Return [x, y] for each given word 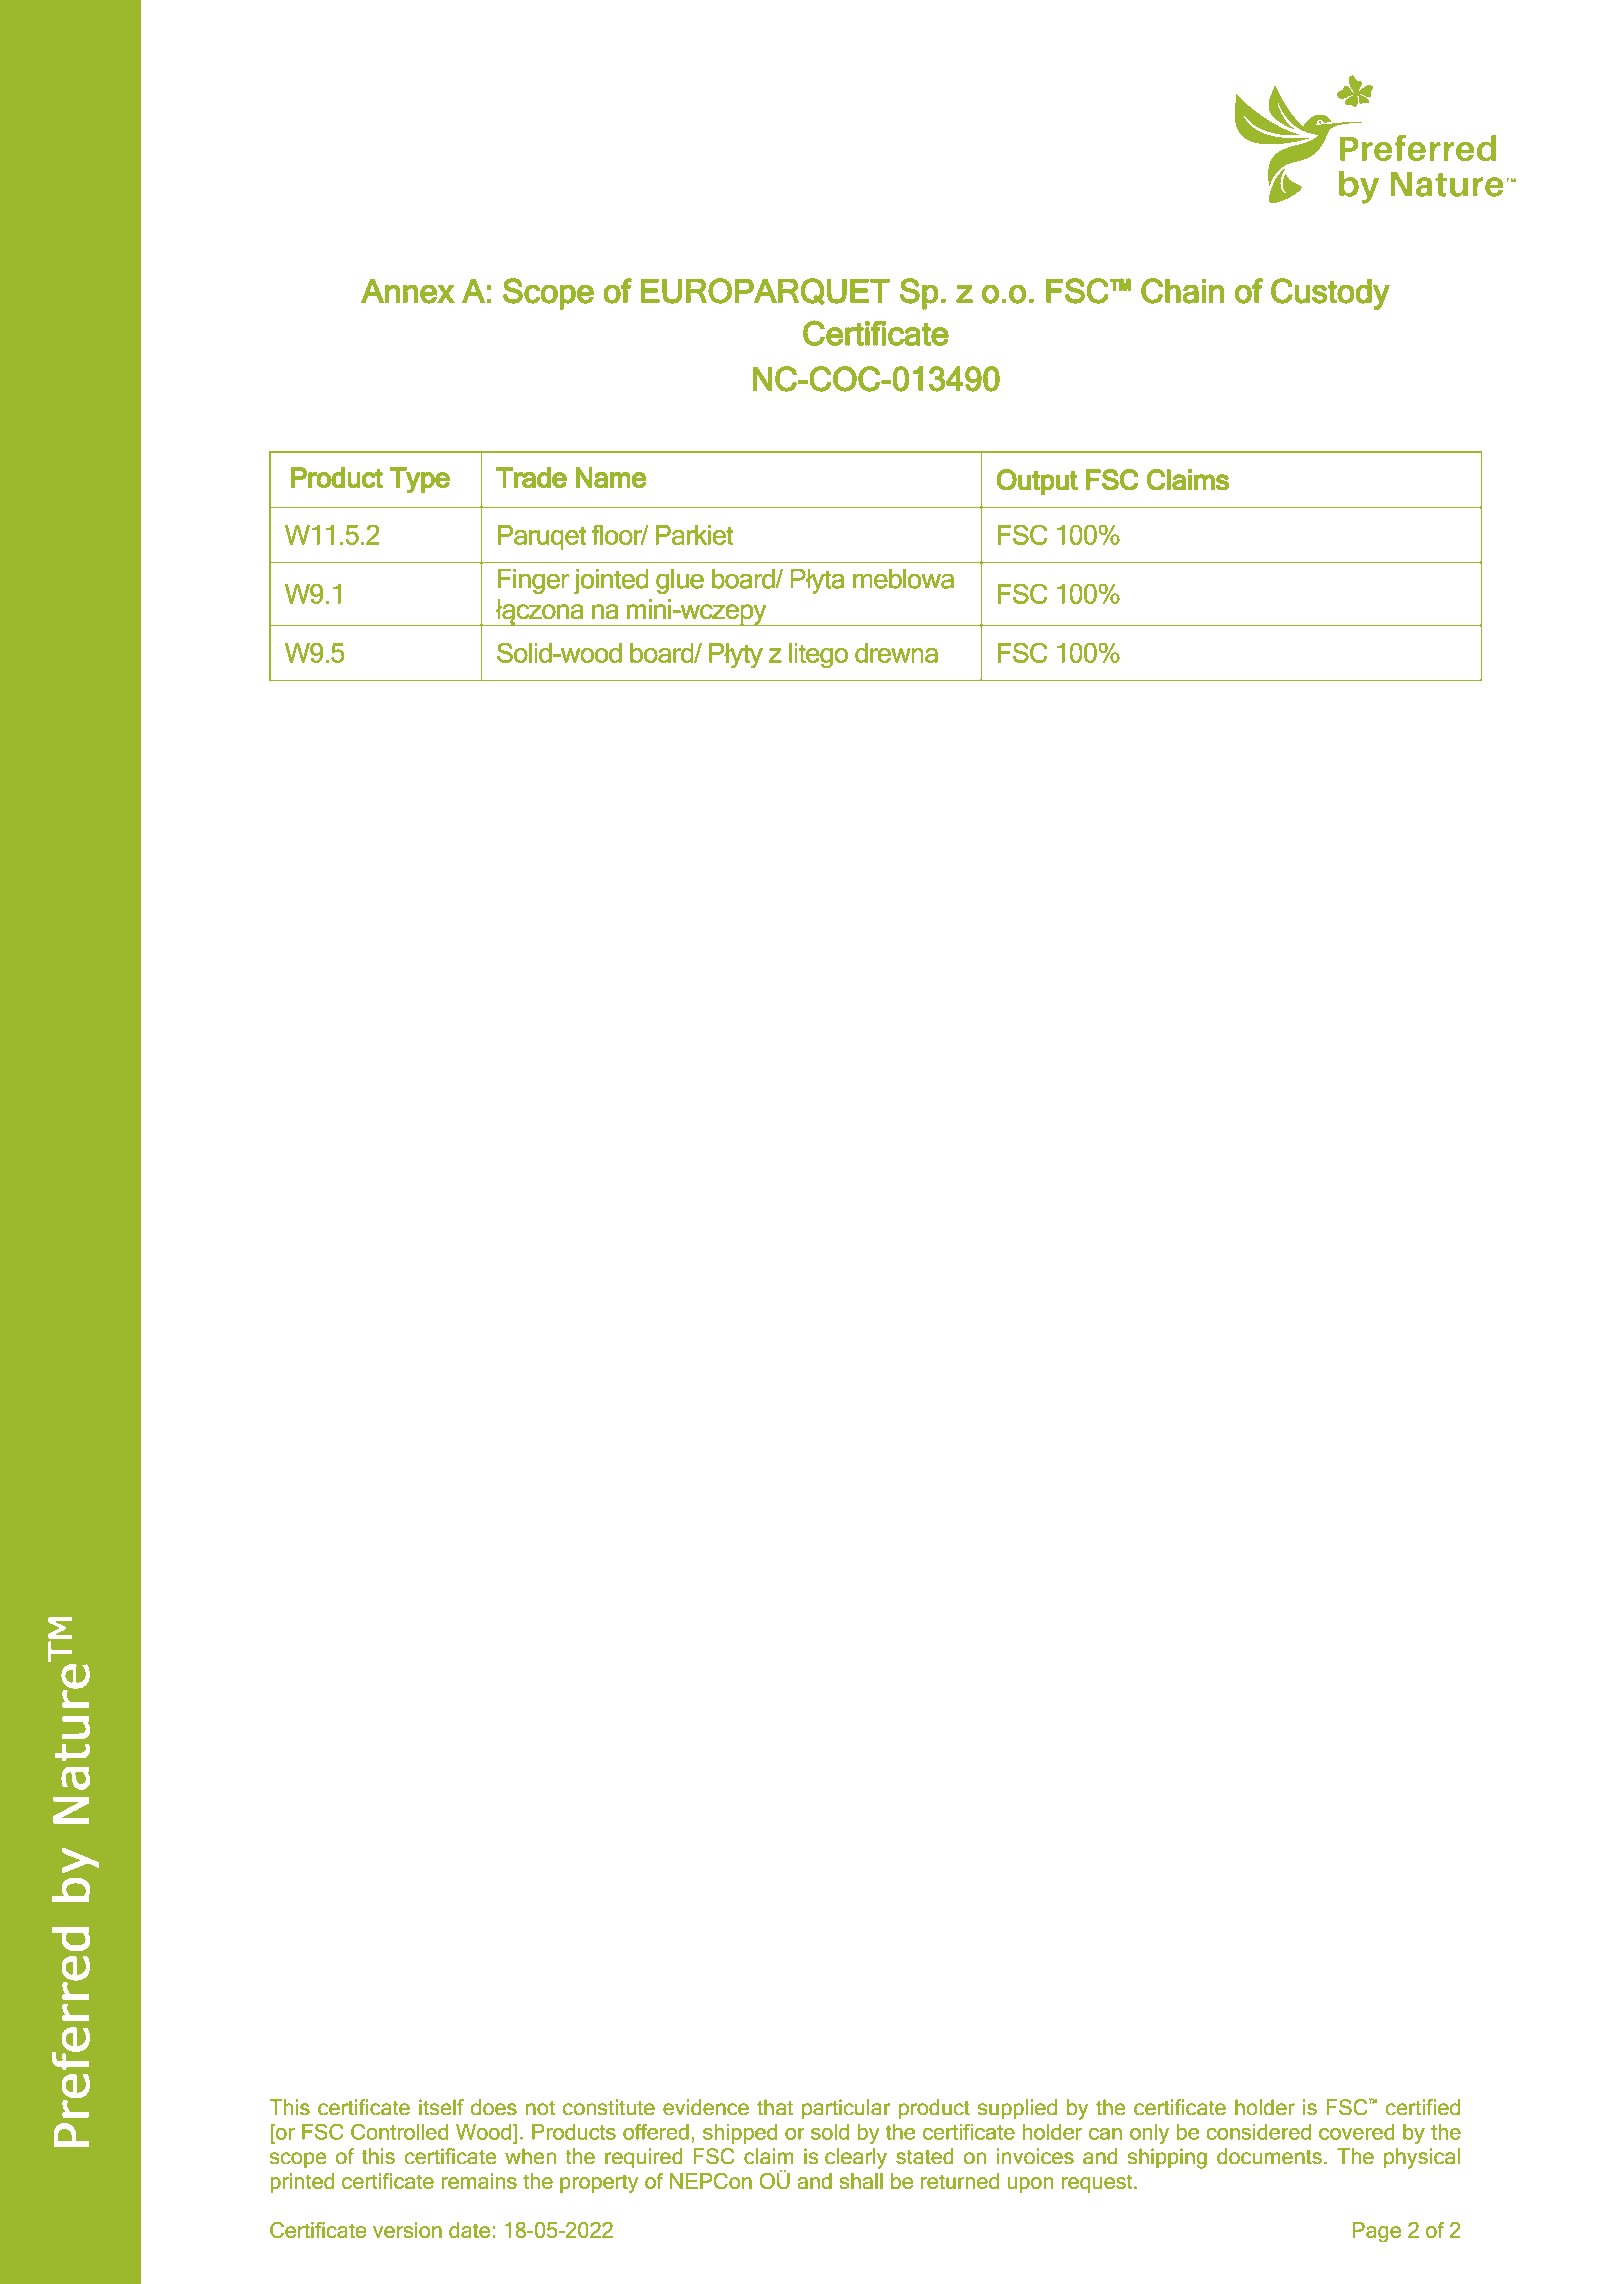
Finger [534, 581]
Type [420, 480]
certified [1422, 2107]
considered [1258, 2132]
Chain [1182, 291]
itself [441, 2107]
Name [611, 477]
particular [846, 2109]
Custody [1330, 294]
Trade [531, 477]
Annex [408, 291]
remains [479, 2181]
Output [1037, 482]
